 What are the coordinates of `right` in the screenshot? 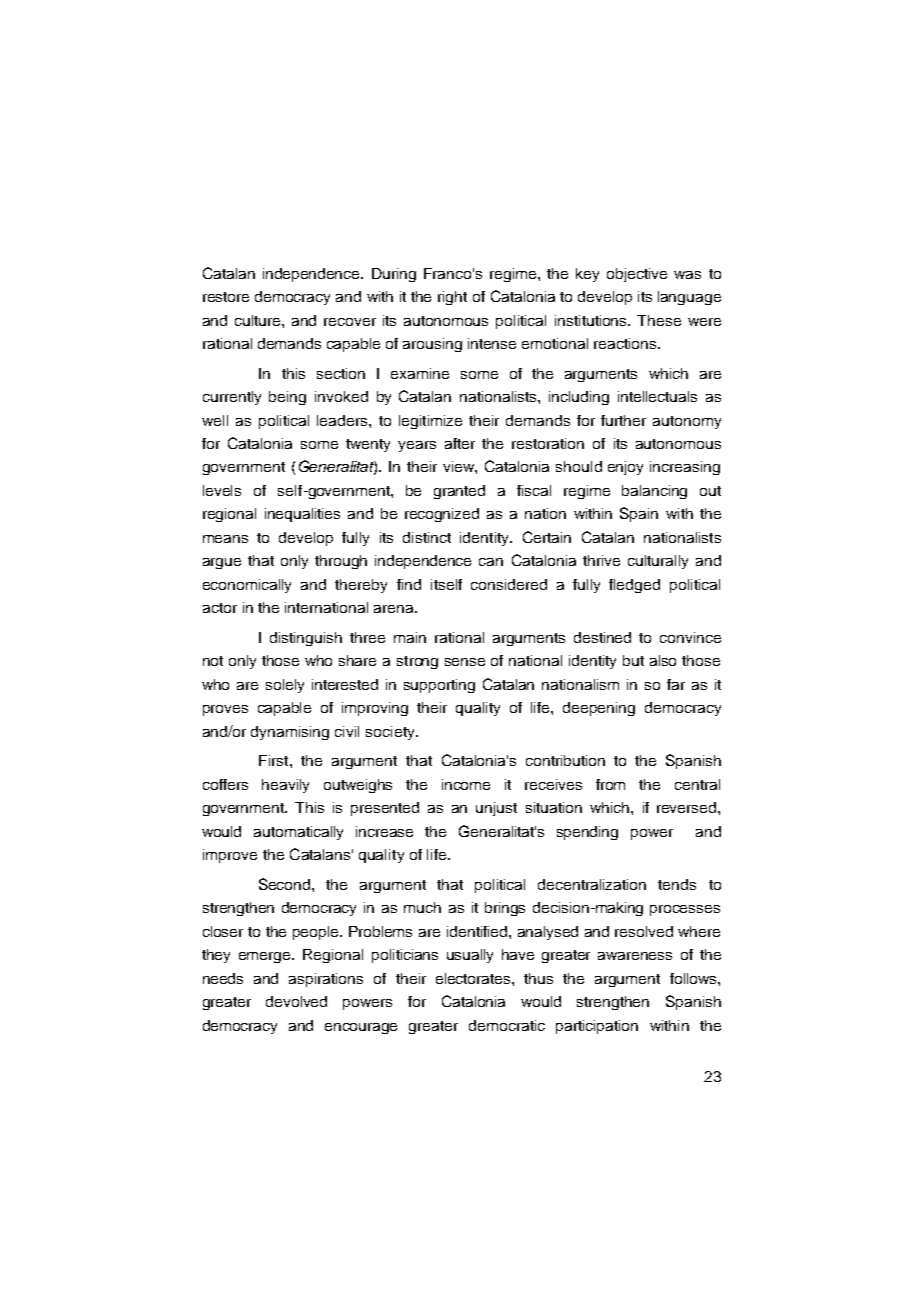 It's located at (452, 298).
